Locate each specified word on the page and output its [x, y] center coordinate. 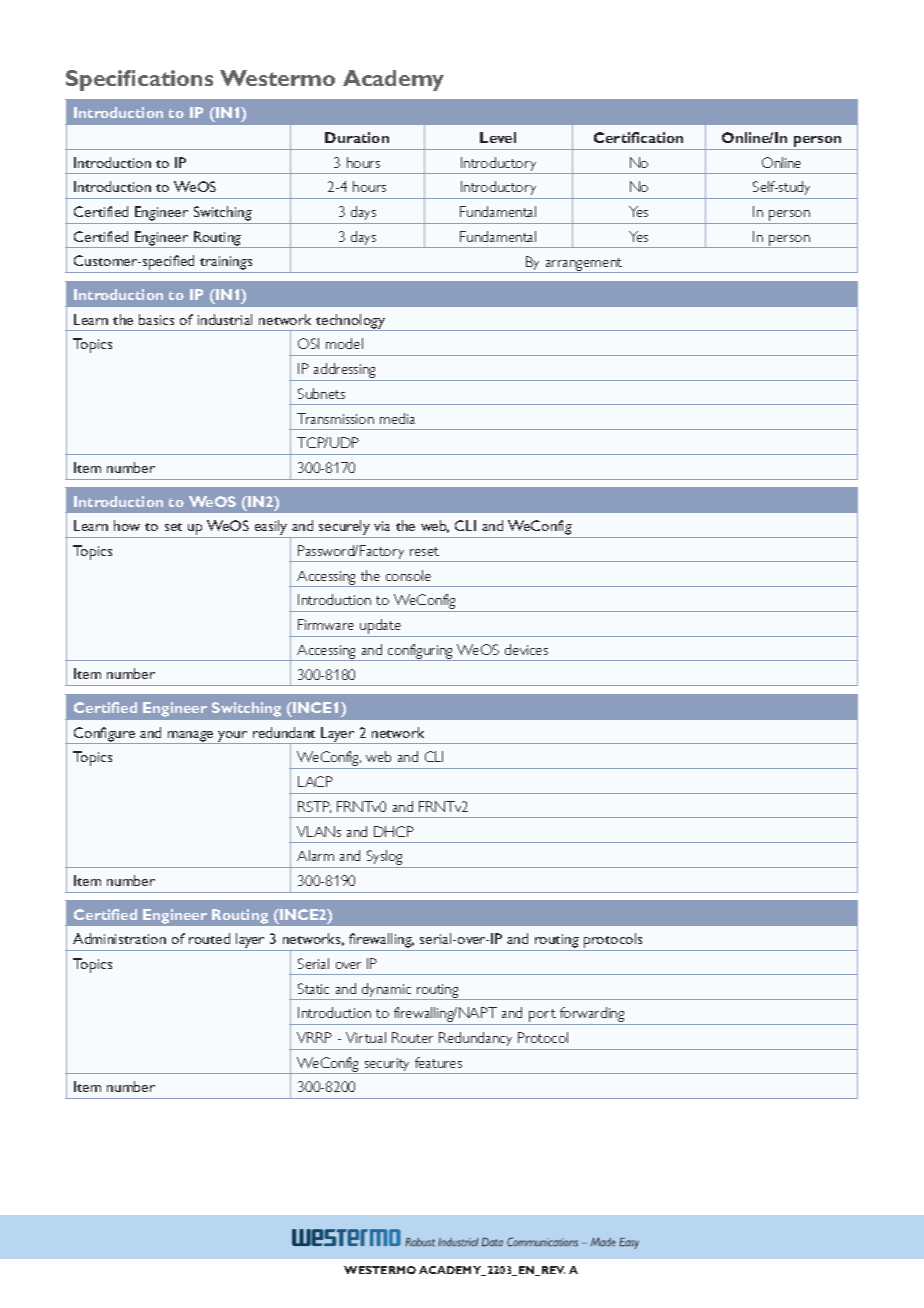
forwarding [592, 1016]
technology [351, 322]
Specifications [139, 80]
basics [156, 319]
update [381, 628]
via [382, 526]
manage [191, 737]
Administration [119, 938]
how [127, 525]
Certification [638, 137]
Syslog [385, 859]
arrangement [584, 265]
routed [209, 938]
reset [424, 551]
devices [526, 649]
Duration [357, 137]
